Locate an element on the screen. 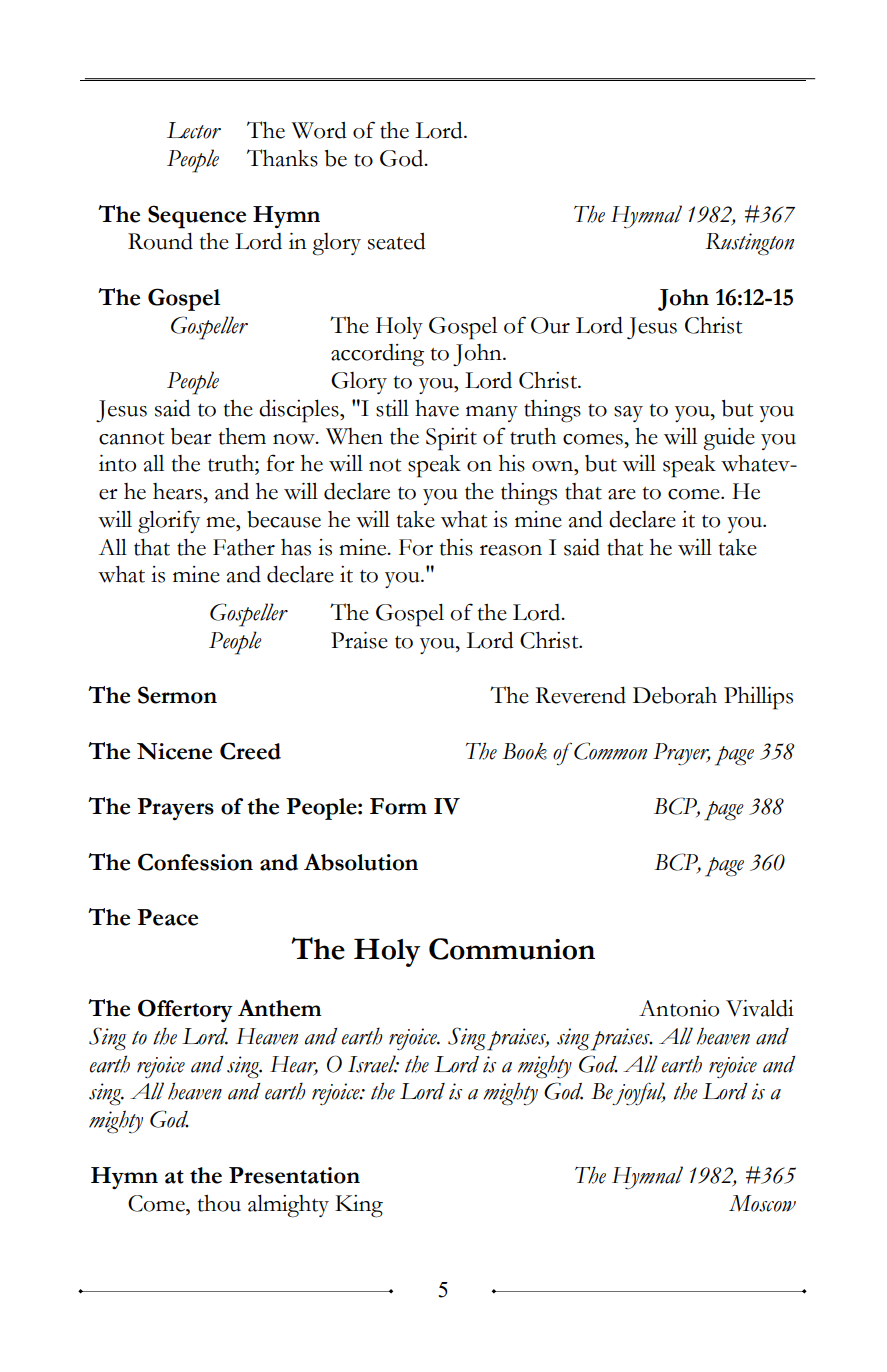 This screenshot has height=1372, width=887. Our is located at coordinates (550, 325).
